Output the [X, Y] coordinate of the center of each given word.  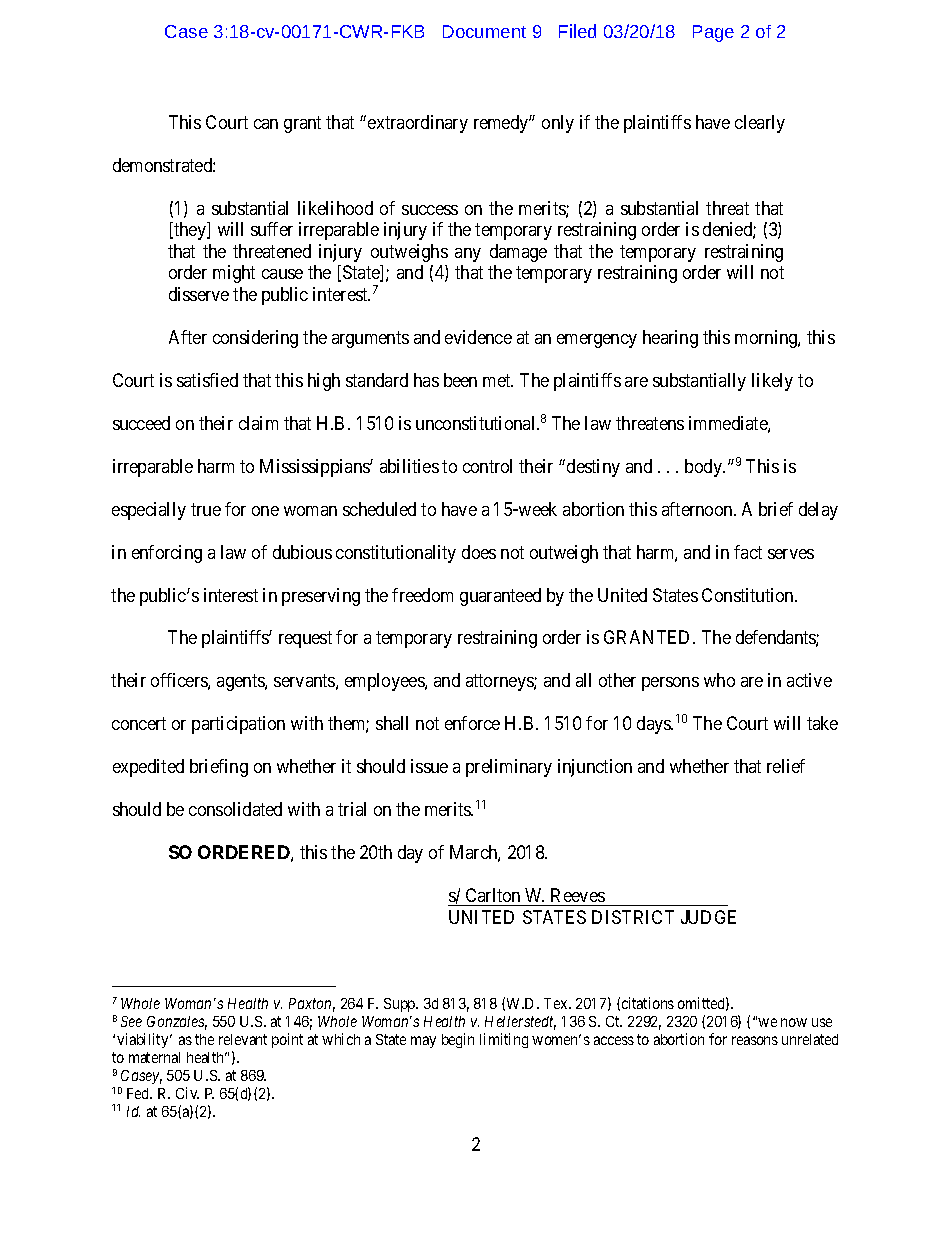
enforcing [167, 554]
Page [713, 33]
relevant [243, 1039]
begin [458, 1040]
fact [748, 552]
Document [484, 31]
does [479, 552]
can [266, 124]
